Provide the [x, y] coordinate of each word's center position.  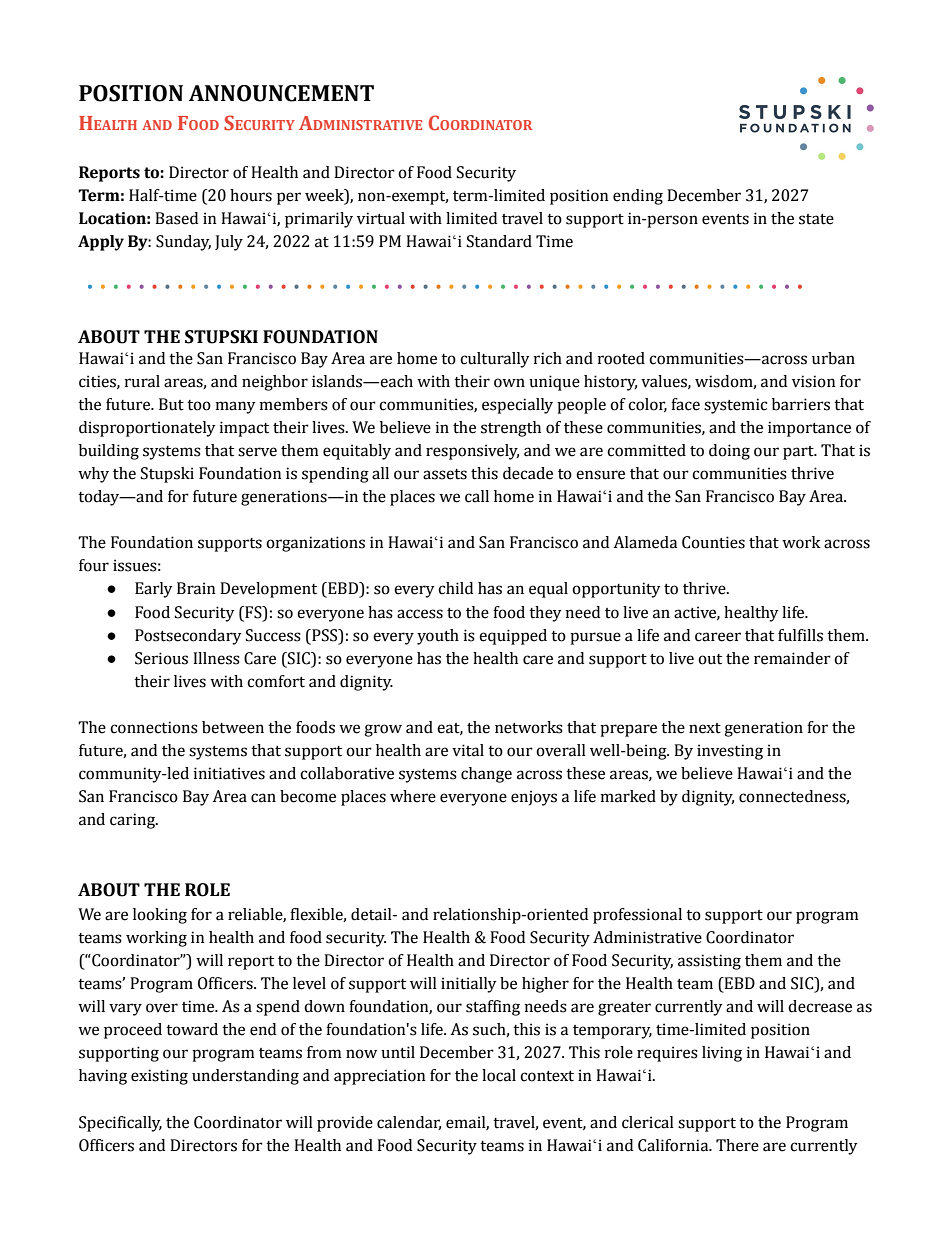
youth [438, 637]
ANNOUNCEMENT [281, 93]
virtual [381, 218]
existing [159, 1077]
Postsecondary [188, 637]
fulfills [800, 635]
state [816, 219]
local [499, 1075]
